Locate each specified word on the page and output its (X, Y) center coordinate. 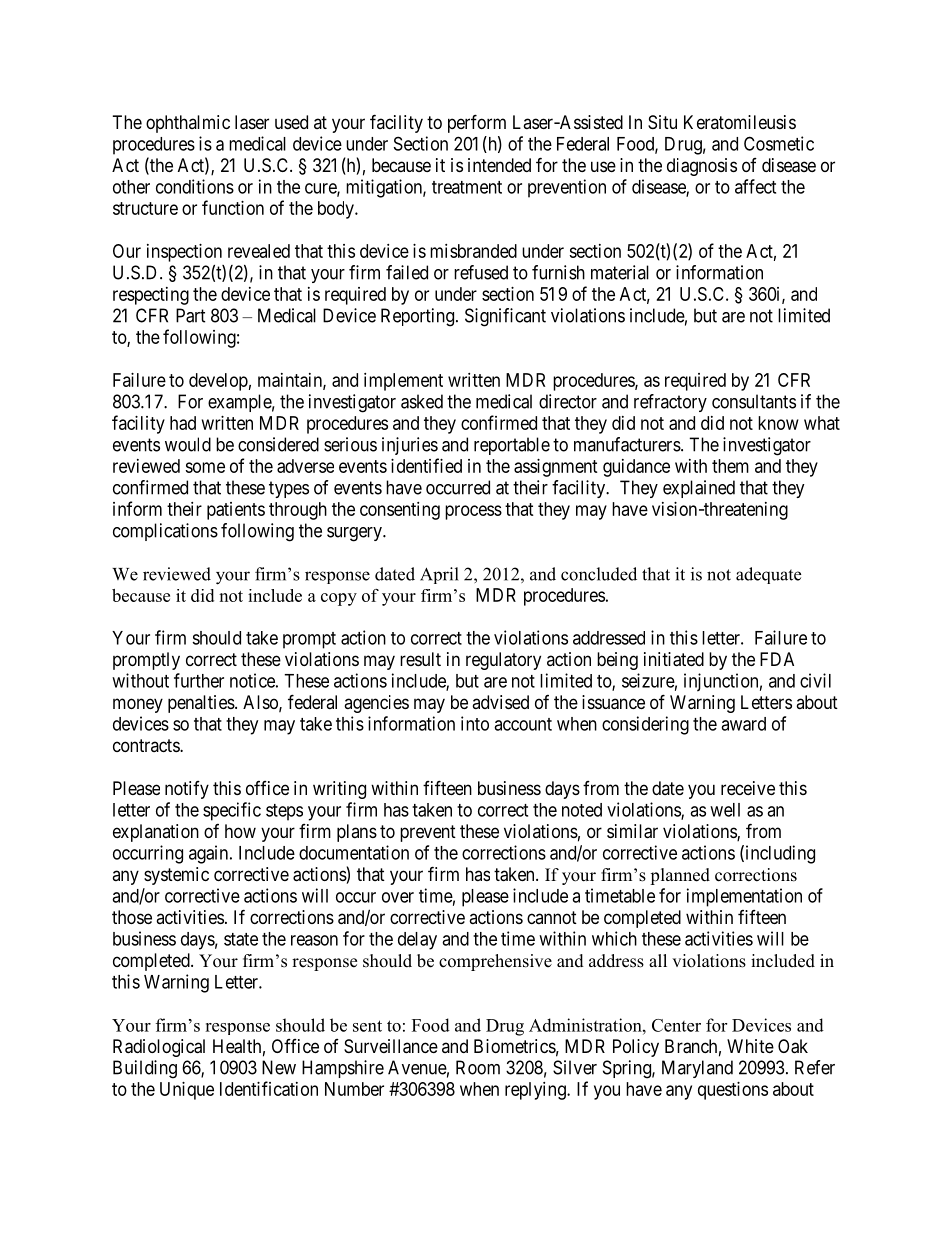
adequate (768, 575)
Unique (187, 1091)
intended (499, 165)
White (750, 1046)
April (439, 575)
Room (478, 1067)
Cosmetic (779, 143)
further (199, 680)
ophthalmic (188, 124)
